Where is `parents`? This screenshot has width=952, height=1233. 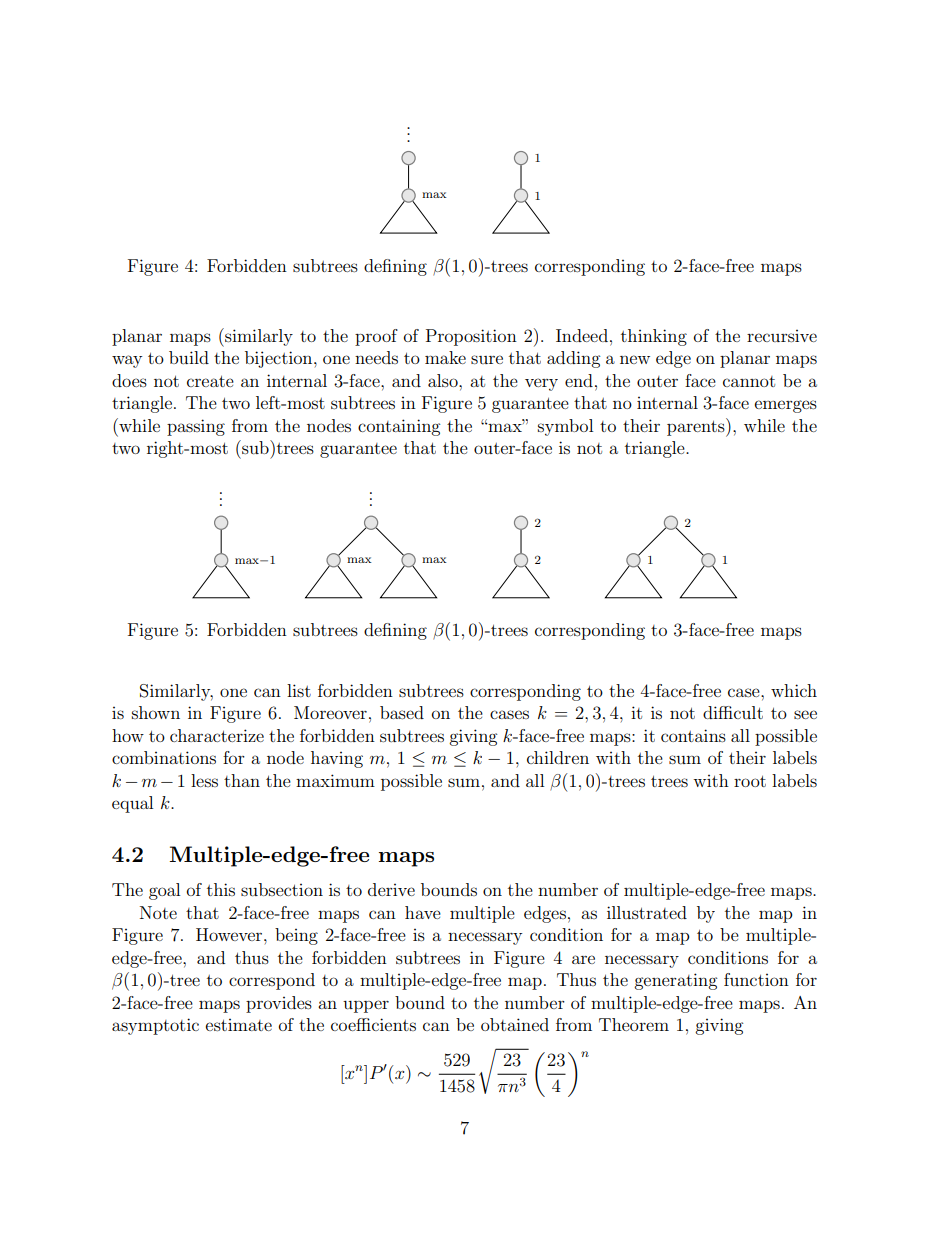
parents is located at coordinates (697, 427).
